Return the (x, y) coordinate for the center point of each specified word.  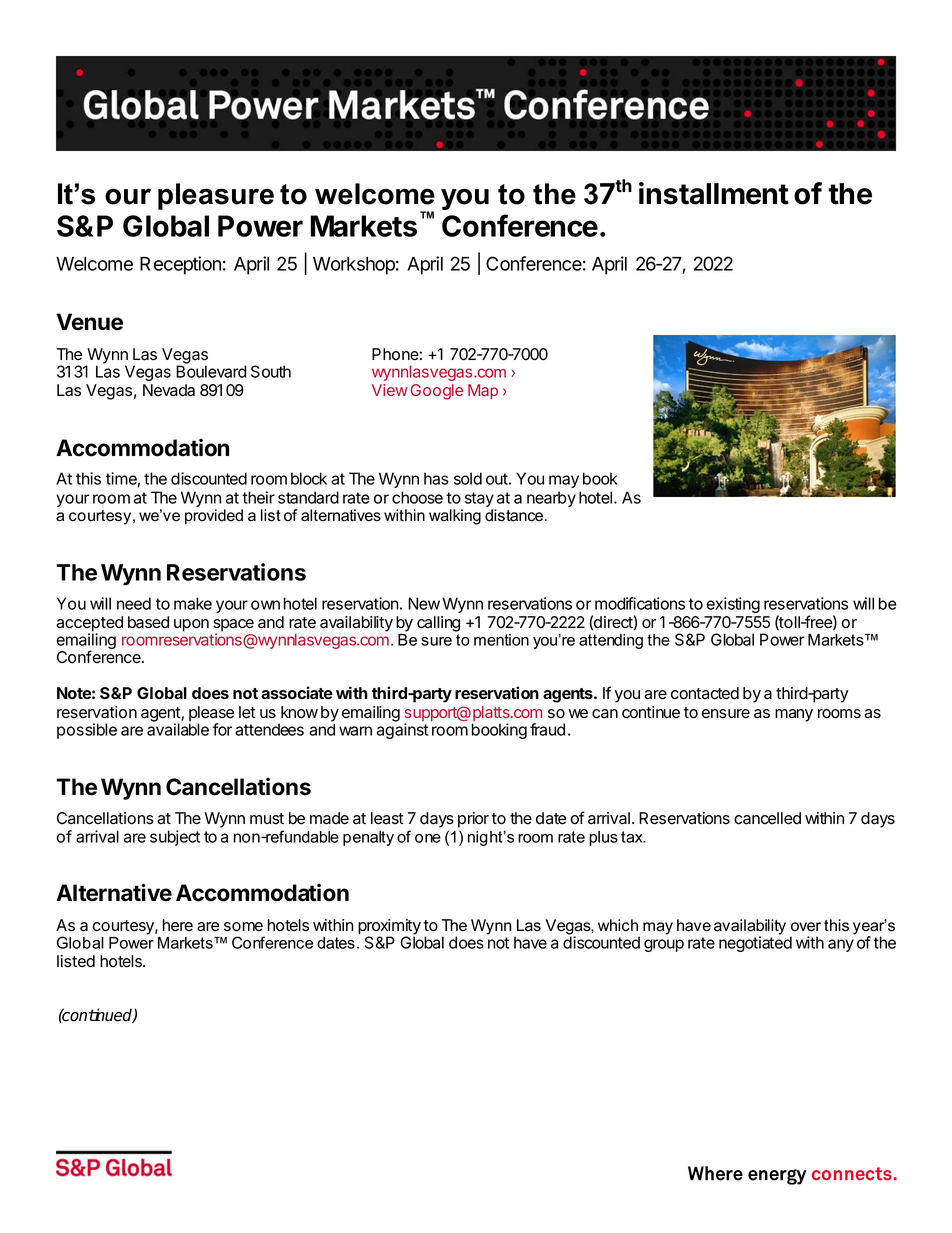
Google (436, 392)
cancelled (767, 818)
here (178, 925)
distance (515, 515)
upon (191, 625)
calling (438, 624)
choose (417, 497)
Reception (180, 265)
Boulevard (211, 371)
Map (483, 391)
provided (214, 517)
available (178, 728)
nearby (551, 499)
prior (473, 820)
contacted (705, 693)
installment (714, 193)
